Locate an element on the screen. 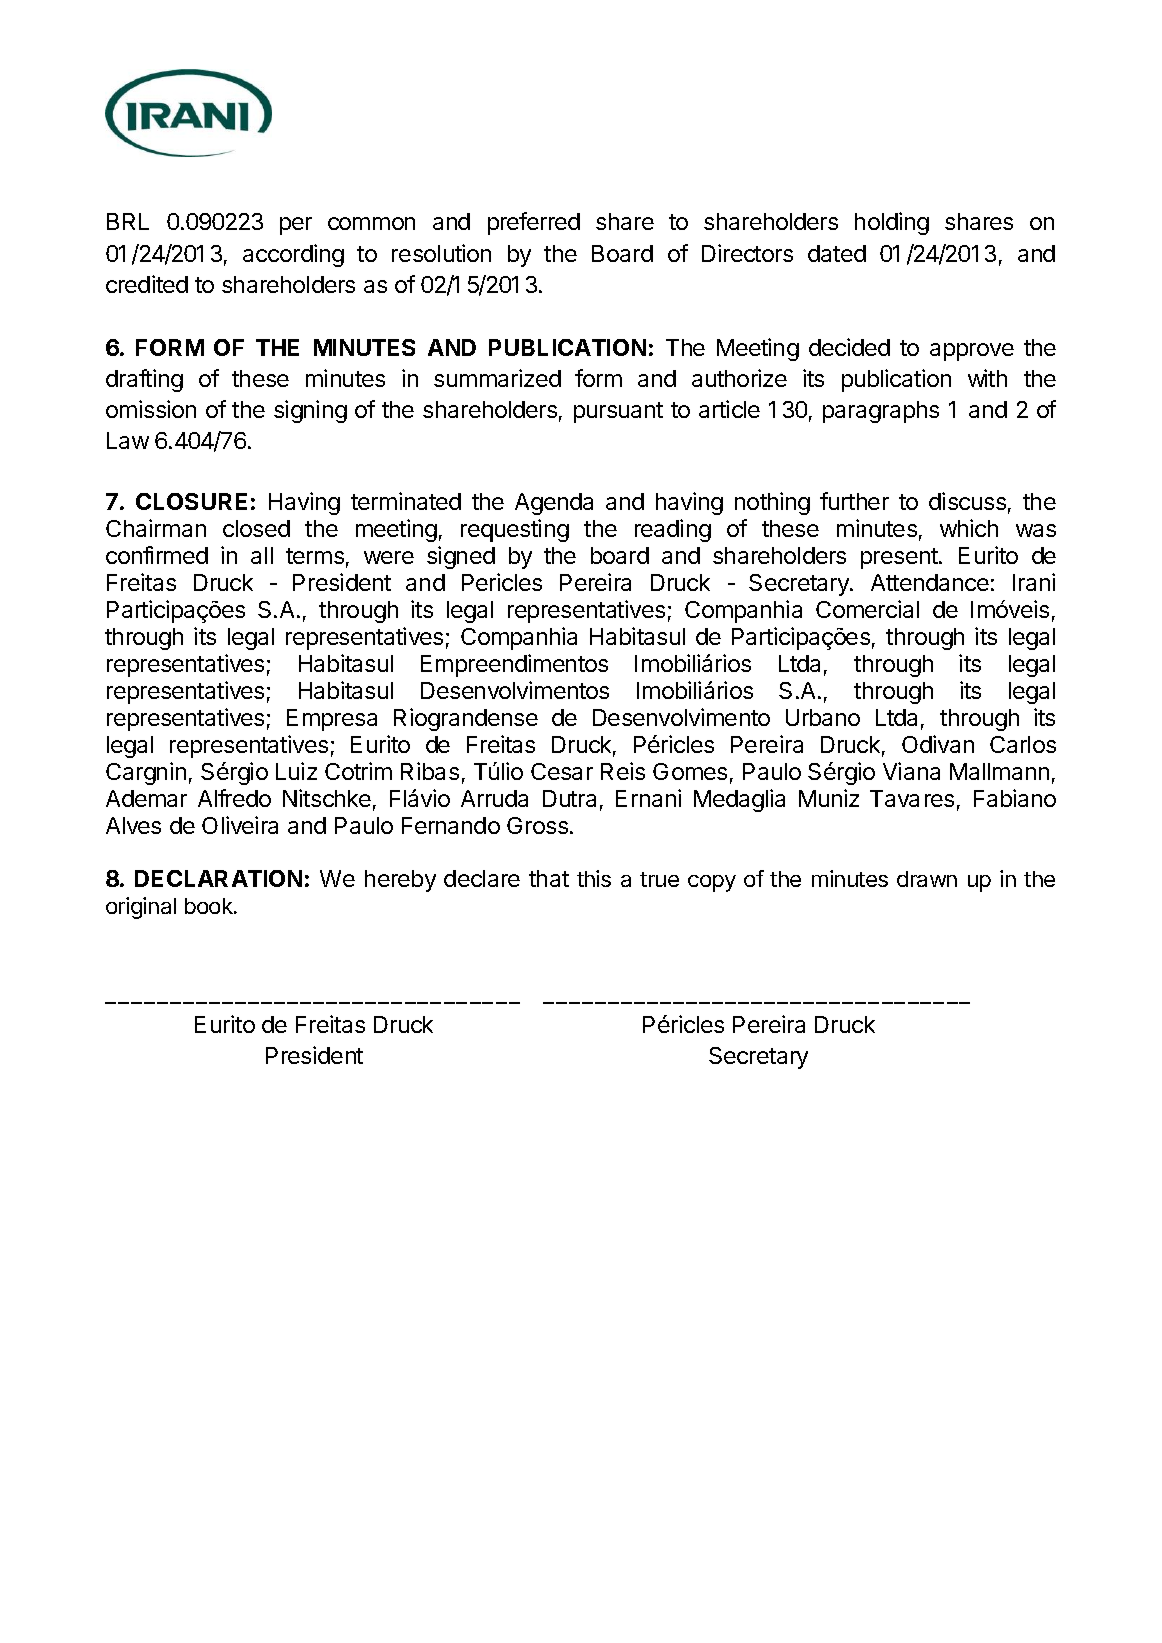 The image size is (1162, 1643). confirmed is located at coordinates (157, 555).
